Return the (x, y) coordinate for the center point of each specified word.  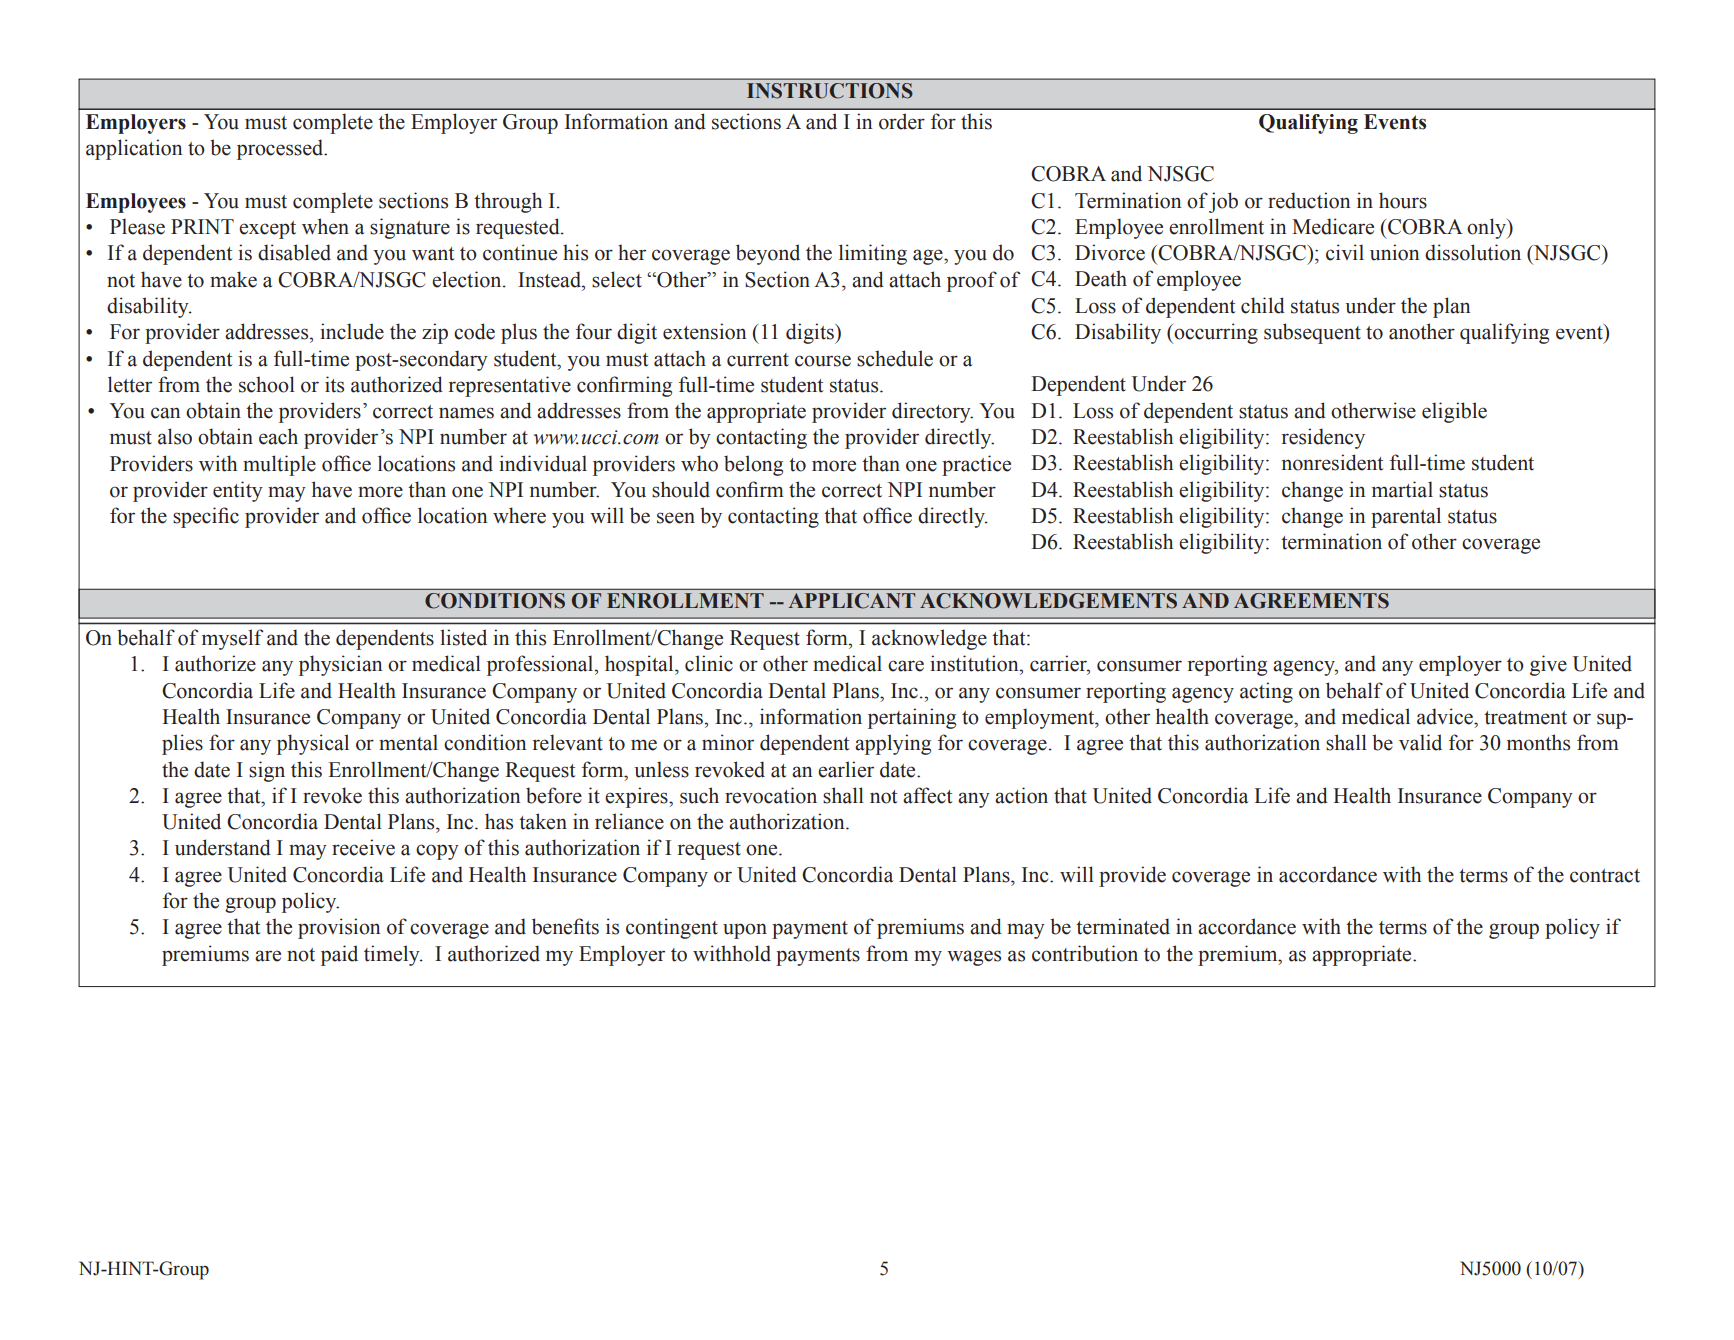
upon (745, 931)
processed (281, 149)
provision (339, 928)
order (902, 121)
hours (1403, 200)
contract (1605, 876)
